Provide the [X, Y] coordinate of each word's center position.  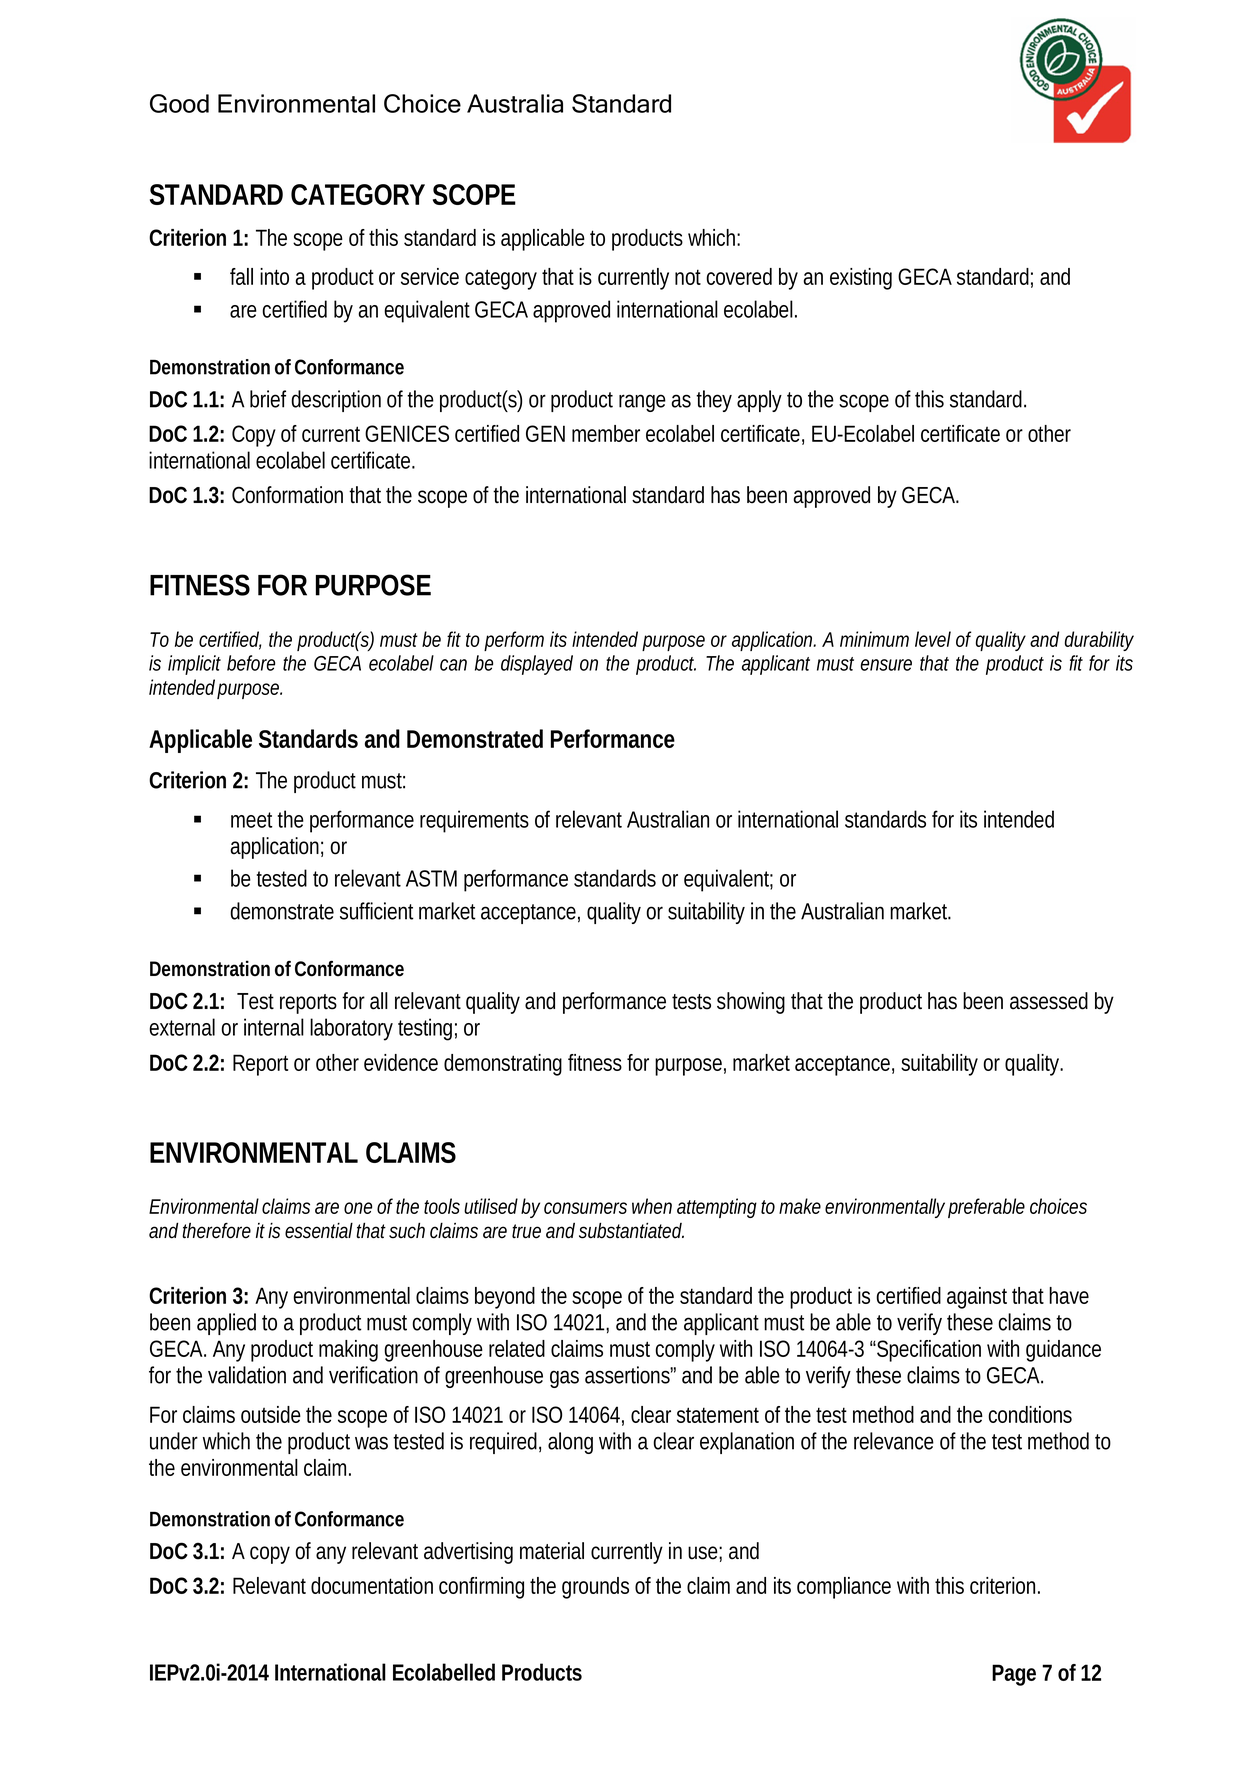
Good [179, 103]
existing [861, 279]
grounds [595, 1588]
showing [751, 1003]
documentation [372, 1585]
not [688, 277]
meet [252, 820]
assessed [1049, 1001]
